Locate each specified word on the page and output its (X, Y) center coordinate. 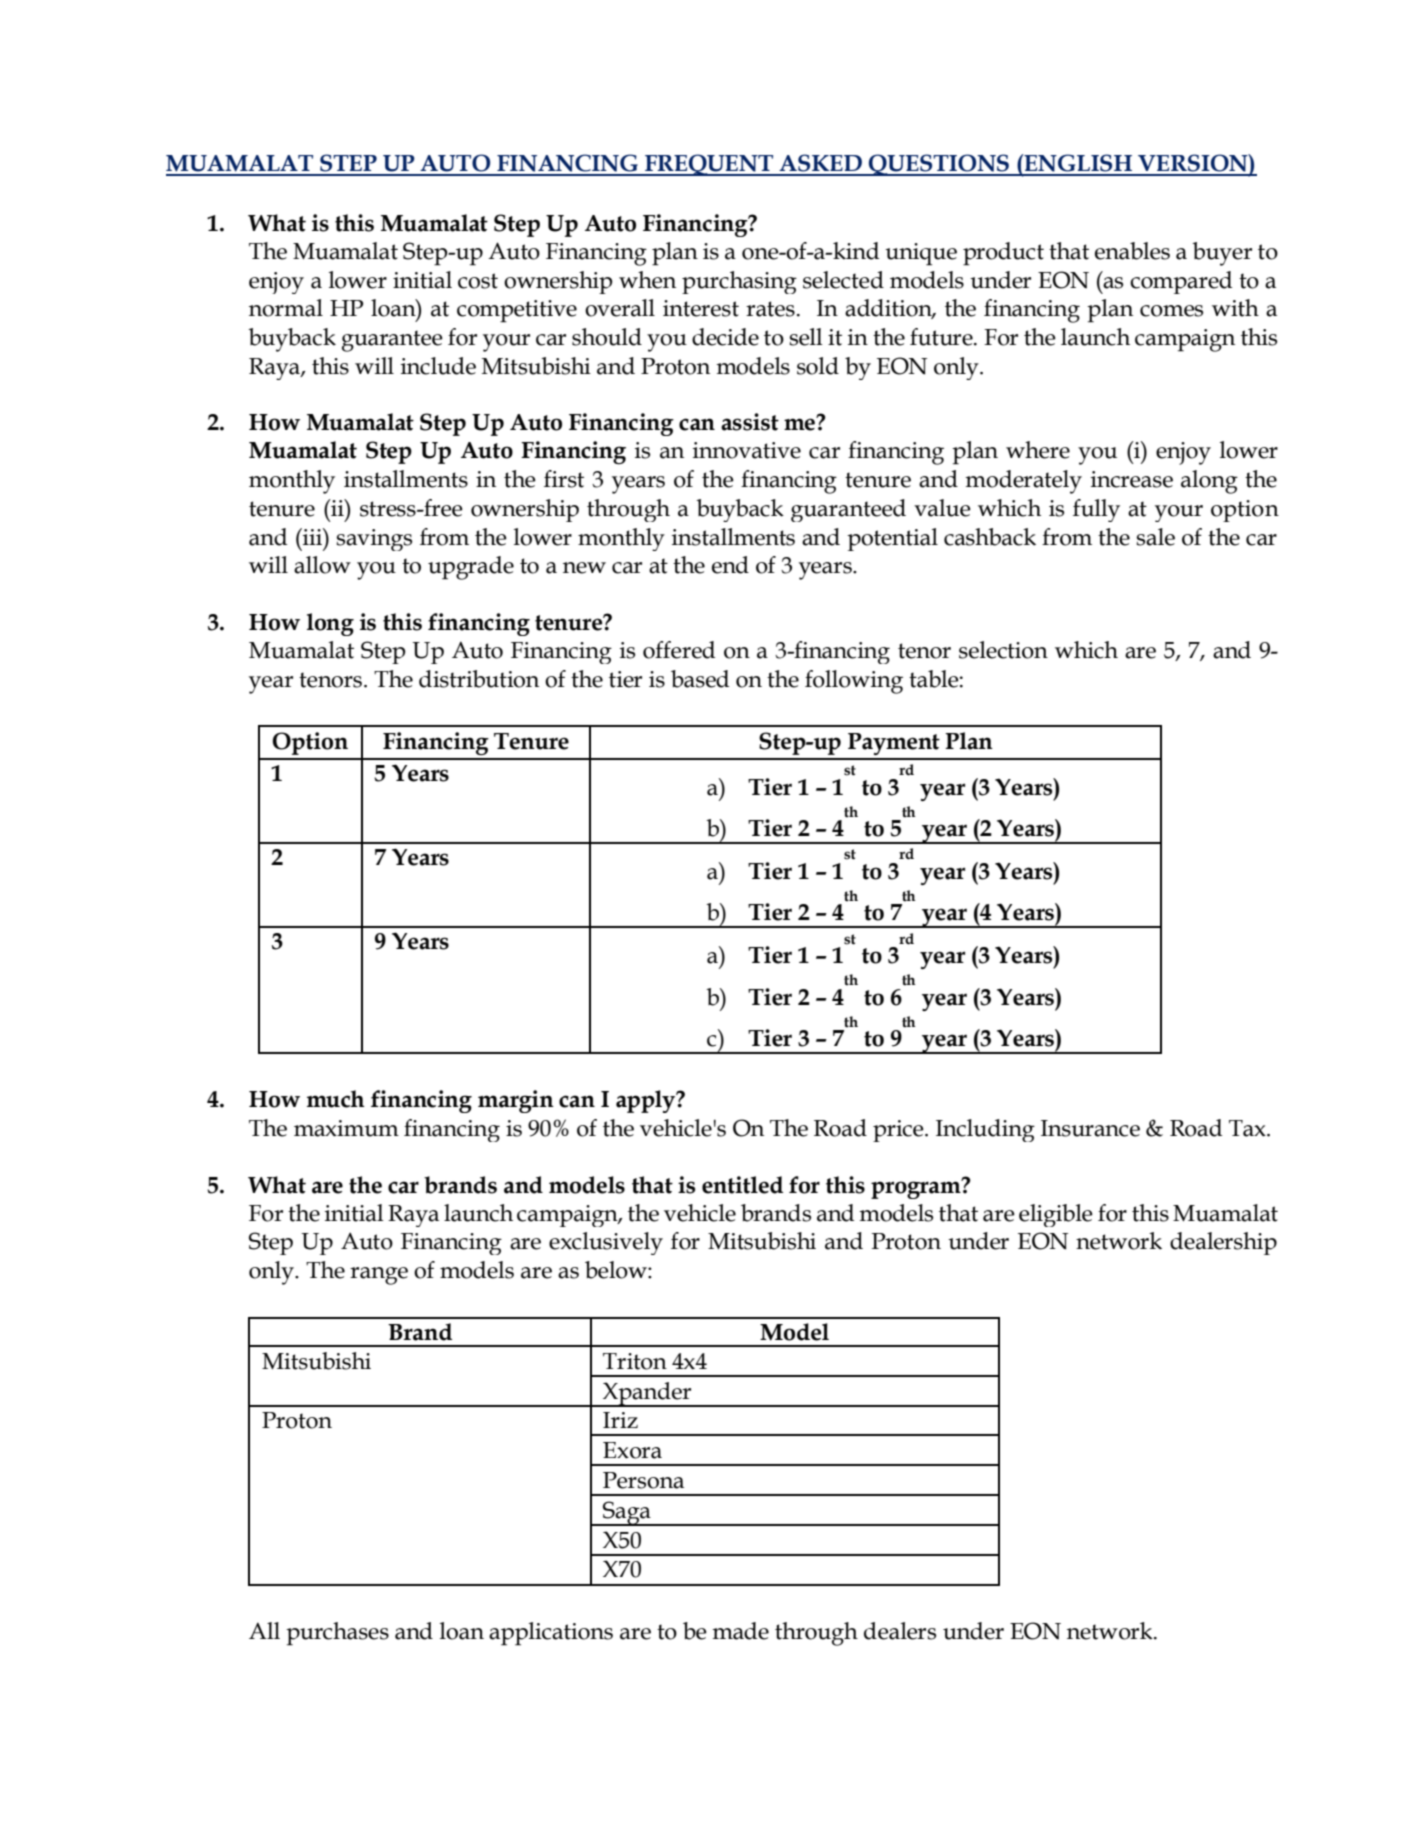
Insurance (1090, 1128)
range (379, 1276)
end (730, 565)
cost (478, 281)
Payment (894, 744)
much (336, 1099)
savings (374, 540)
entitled (742, 1185)
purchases (337, 1634)
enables (1132, 251)
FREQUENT (709, 165)
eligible (1056, 1215)
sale (1155, 537)
